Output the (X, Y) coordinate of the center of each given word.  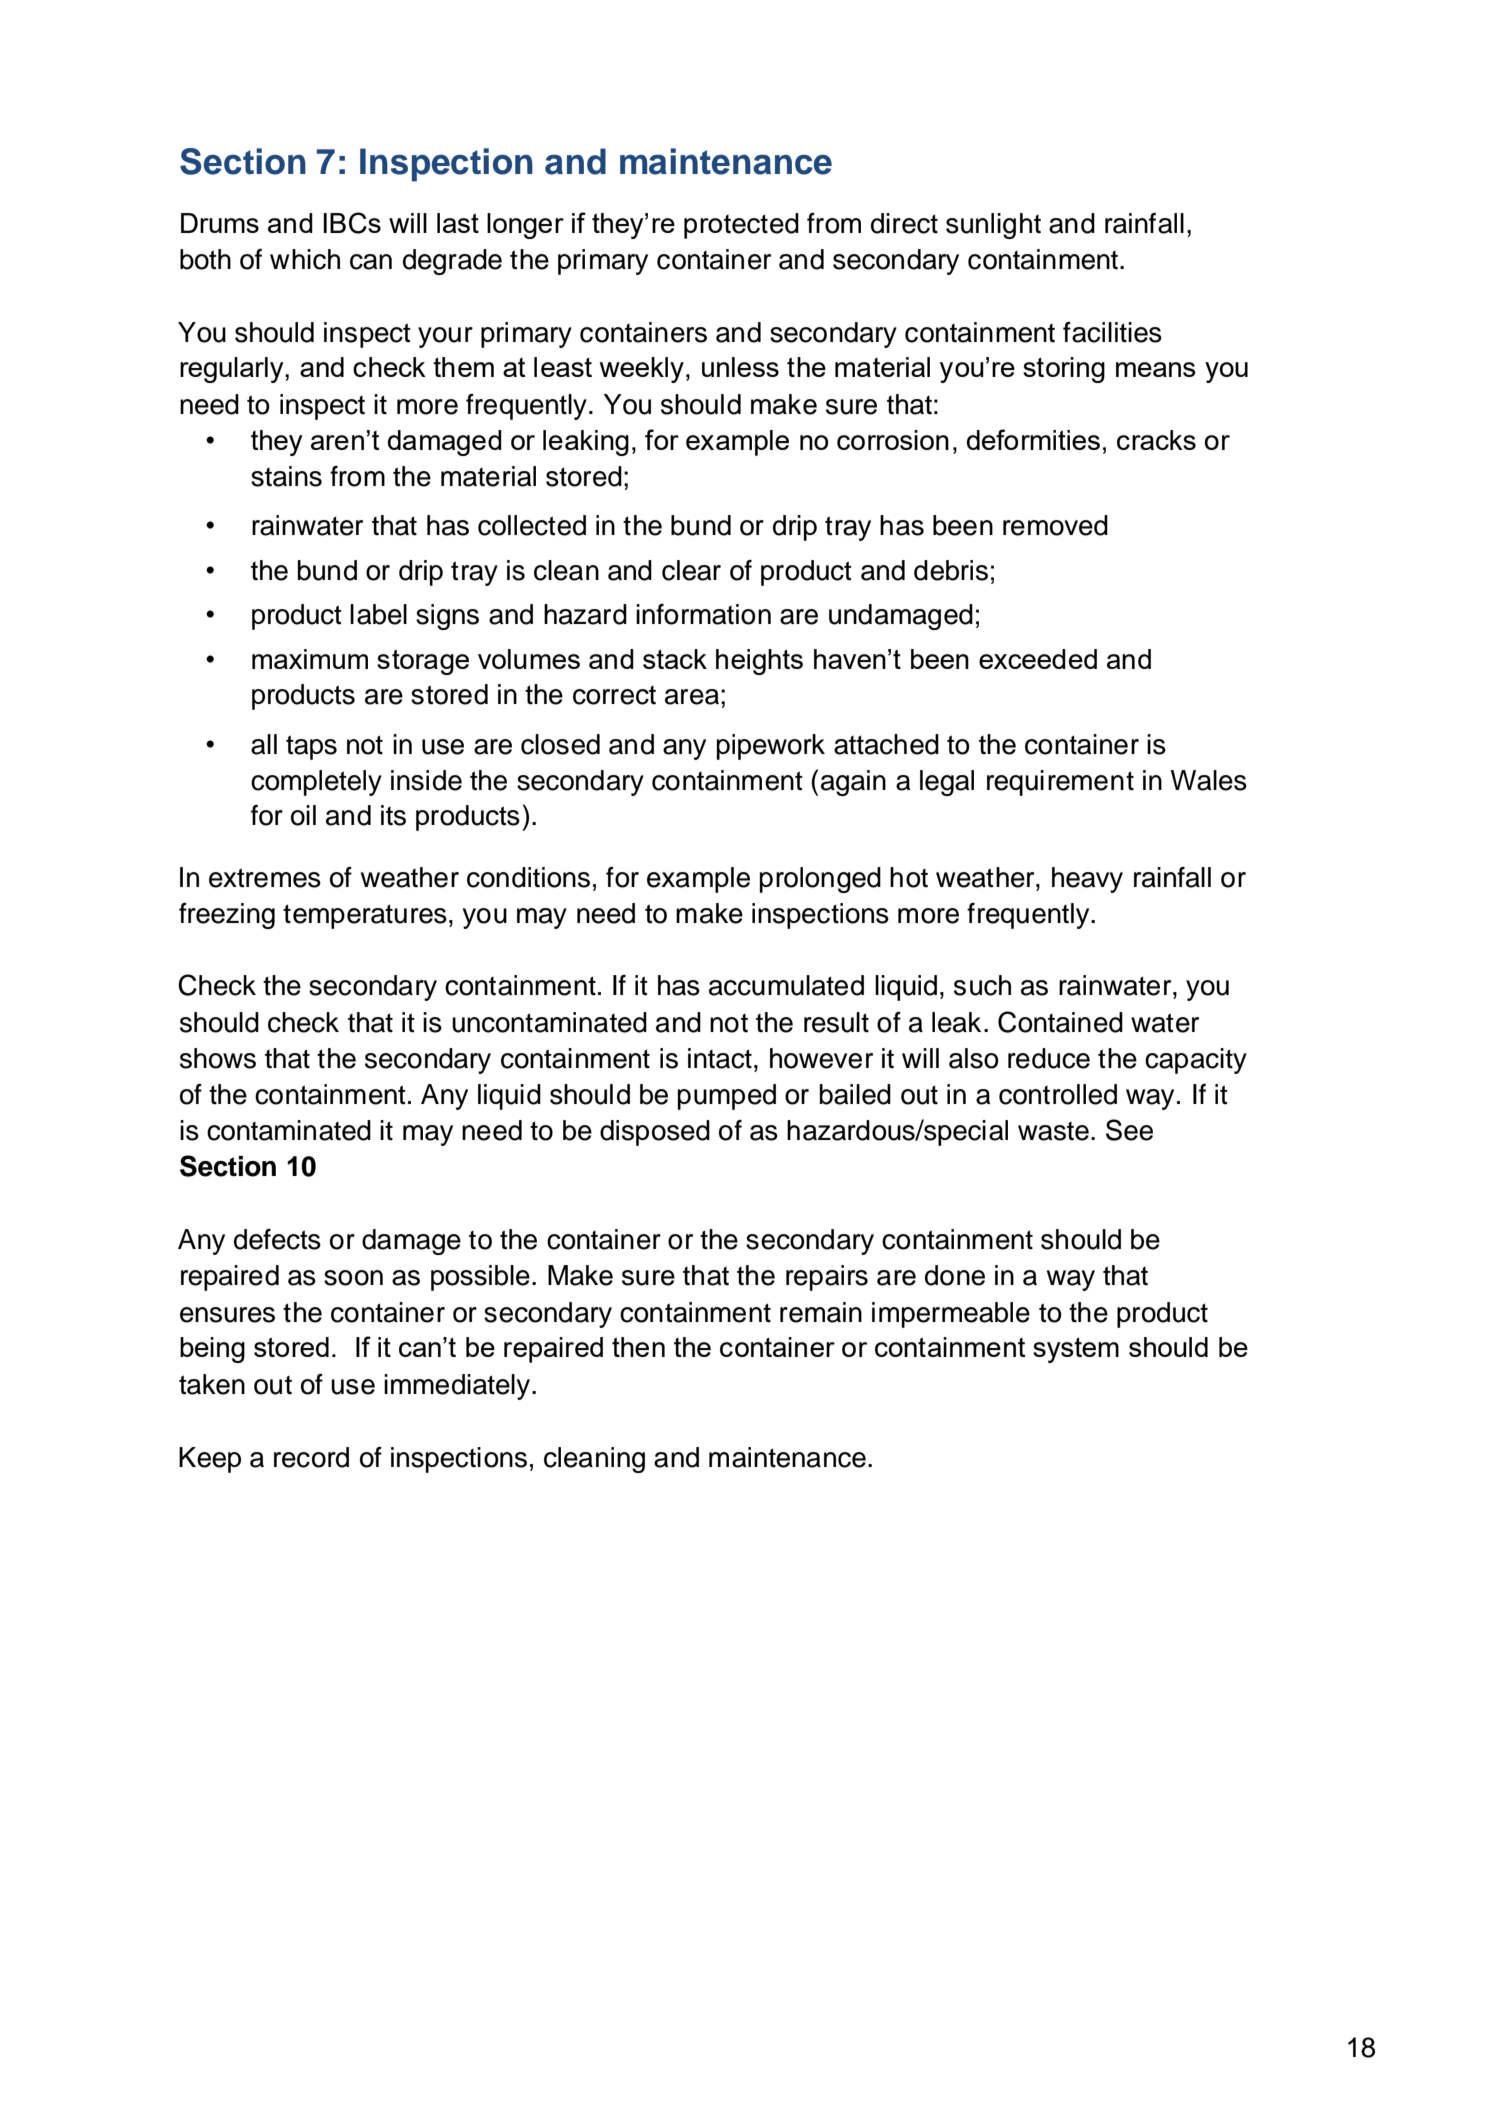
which (305, 259)
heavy (1087, 880)
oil (303, 815)
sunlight (993, 226)
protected (741, 226)
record (311, 1457)
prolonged (820, 880)
